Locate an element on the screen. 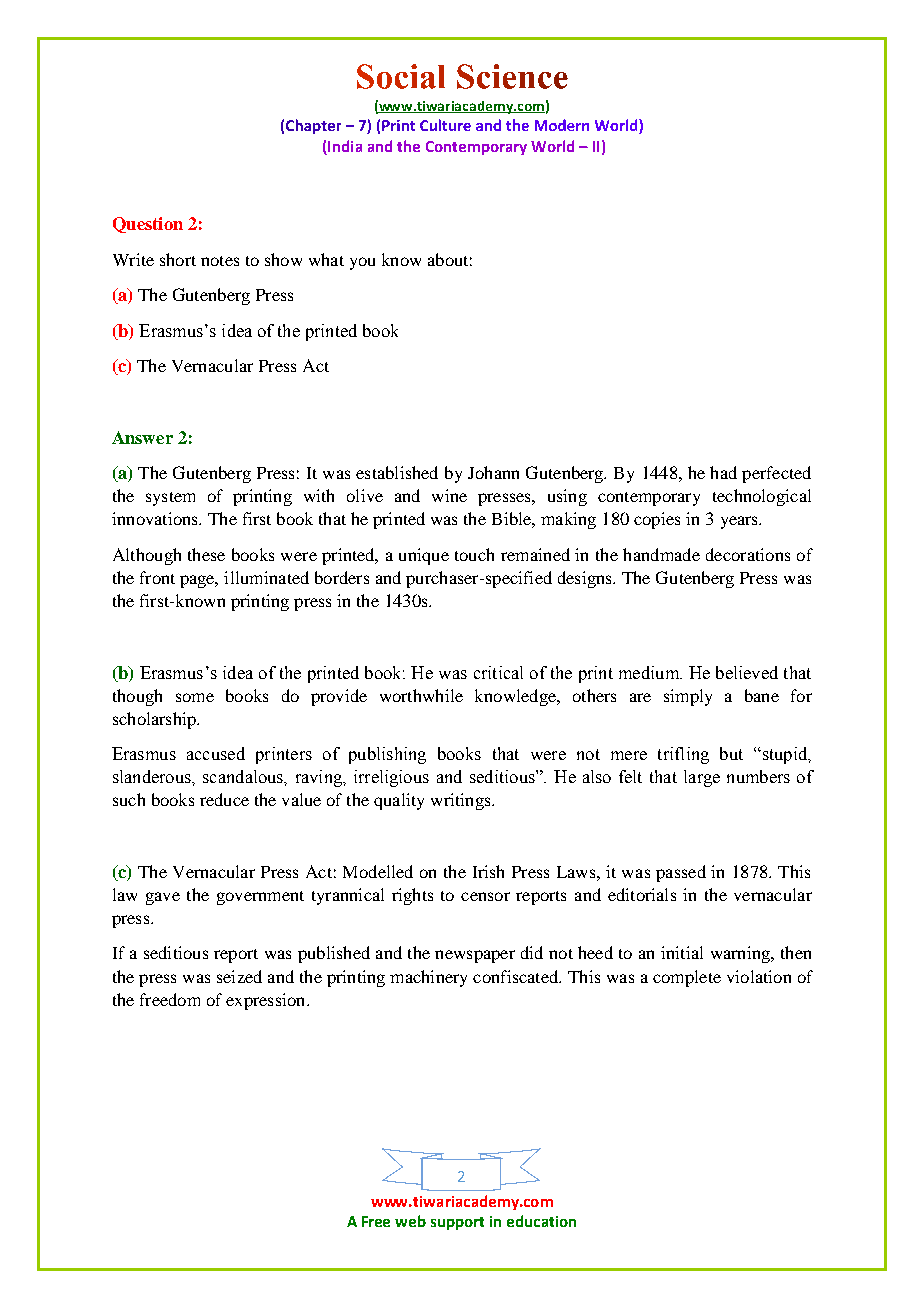  Question is located at coordinates (148, 225).
